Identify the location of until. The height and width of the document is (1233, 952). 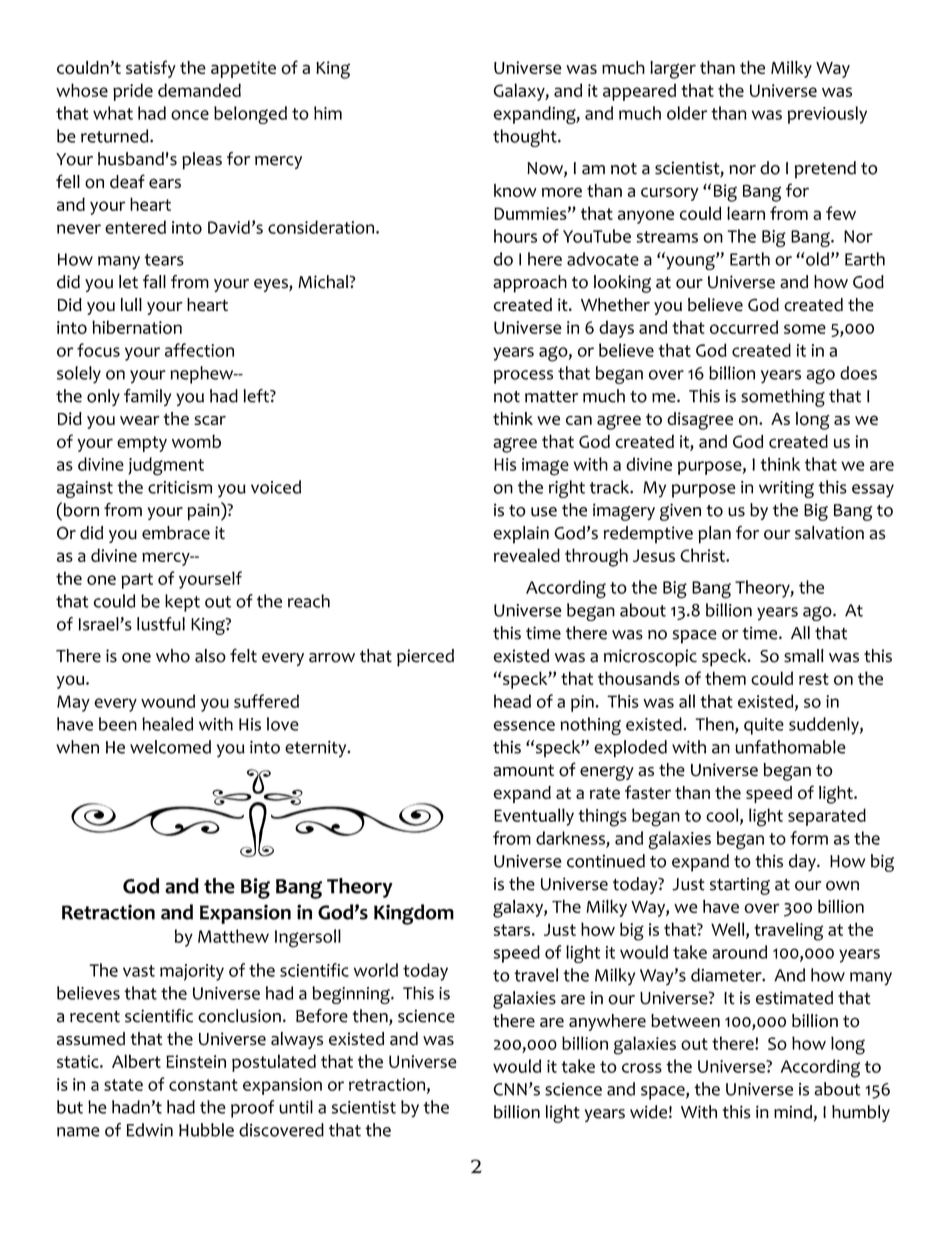
(296, 1107).
